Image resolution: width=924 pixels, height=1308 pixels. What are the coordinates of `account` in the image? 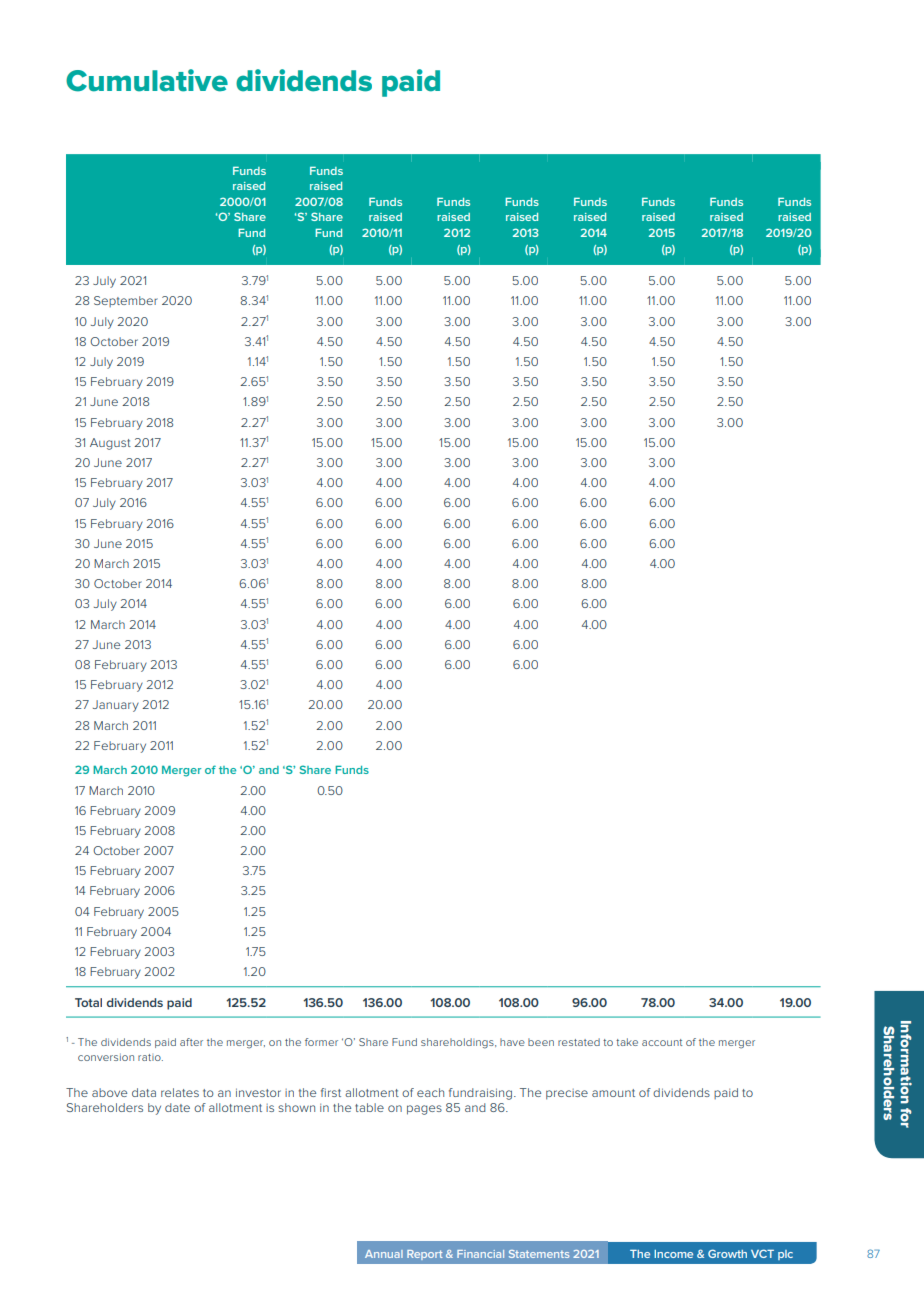 It's located at (662, 1042).
